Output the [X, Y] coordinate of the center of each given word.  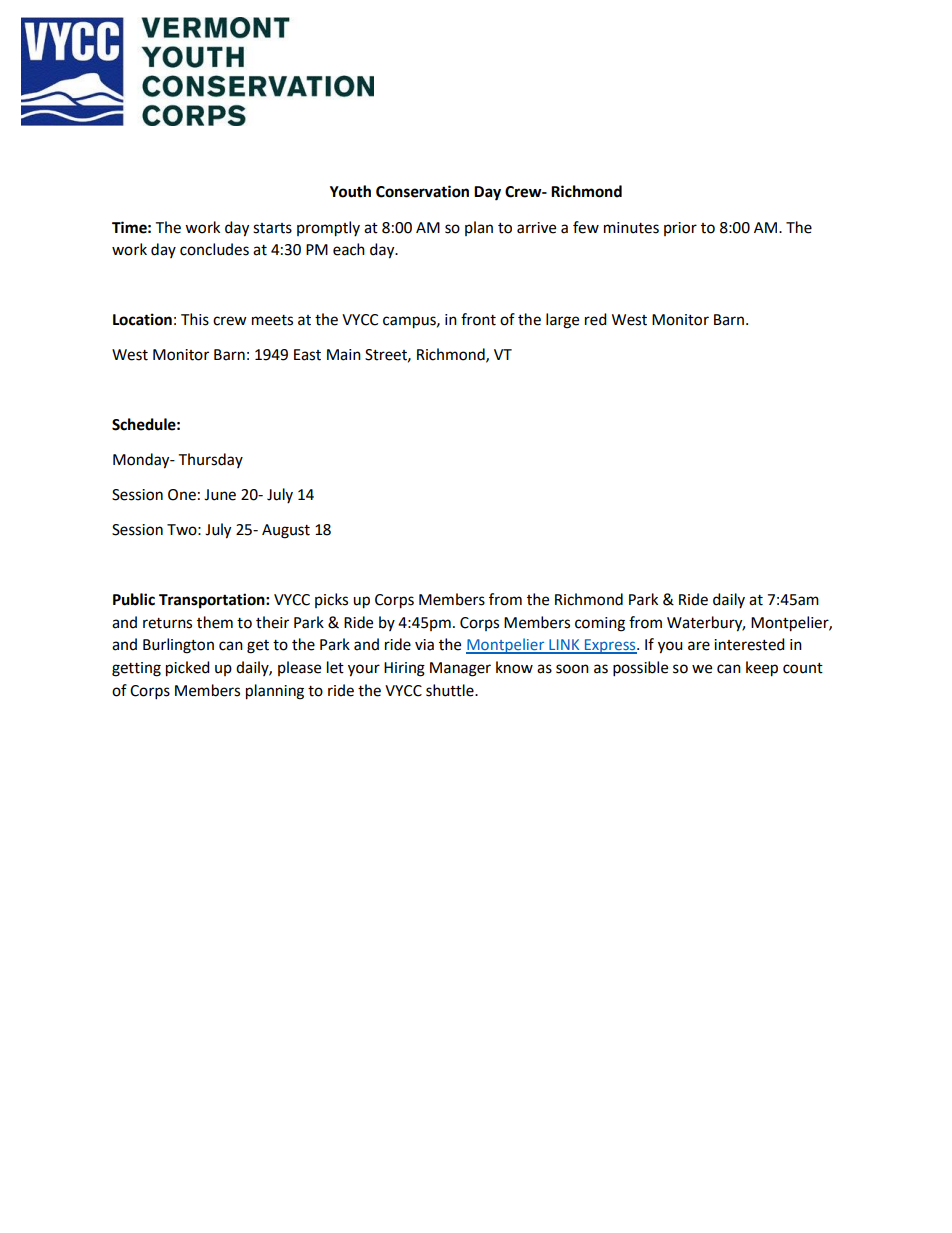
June [220, 495]
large [562, 321]
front [478, 319]
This [195, 319]
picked [188, 669]
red [596, 319]
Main [344, 355]
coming [600, 624]
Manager [460, 669]
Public [134, 599]
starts [272, 228]
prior [680, 229]
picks [331, 600]
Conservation [422, 191]
